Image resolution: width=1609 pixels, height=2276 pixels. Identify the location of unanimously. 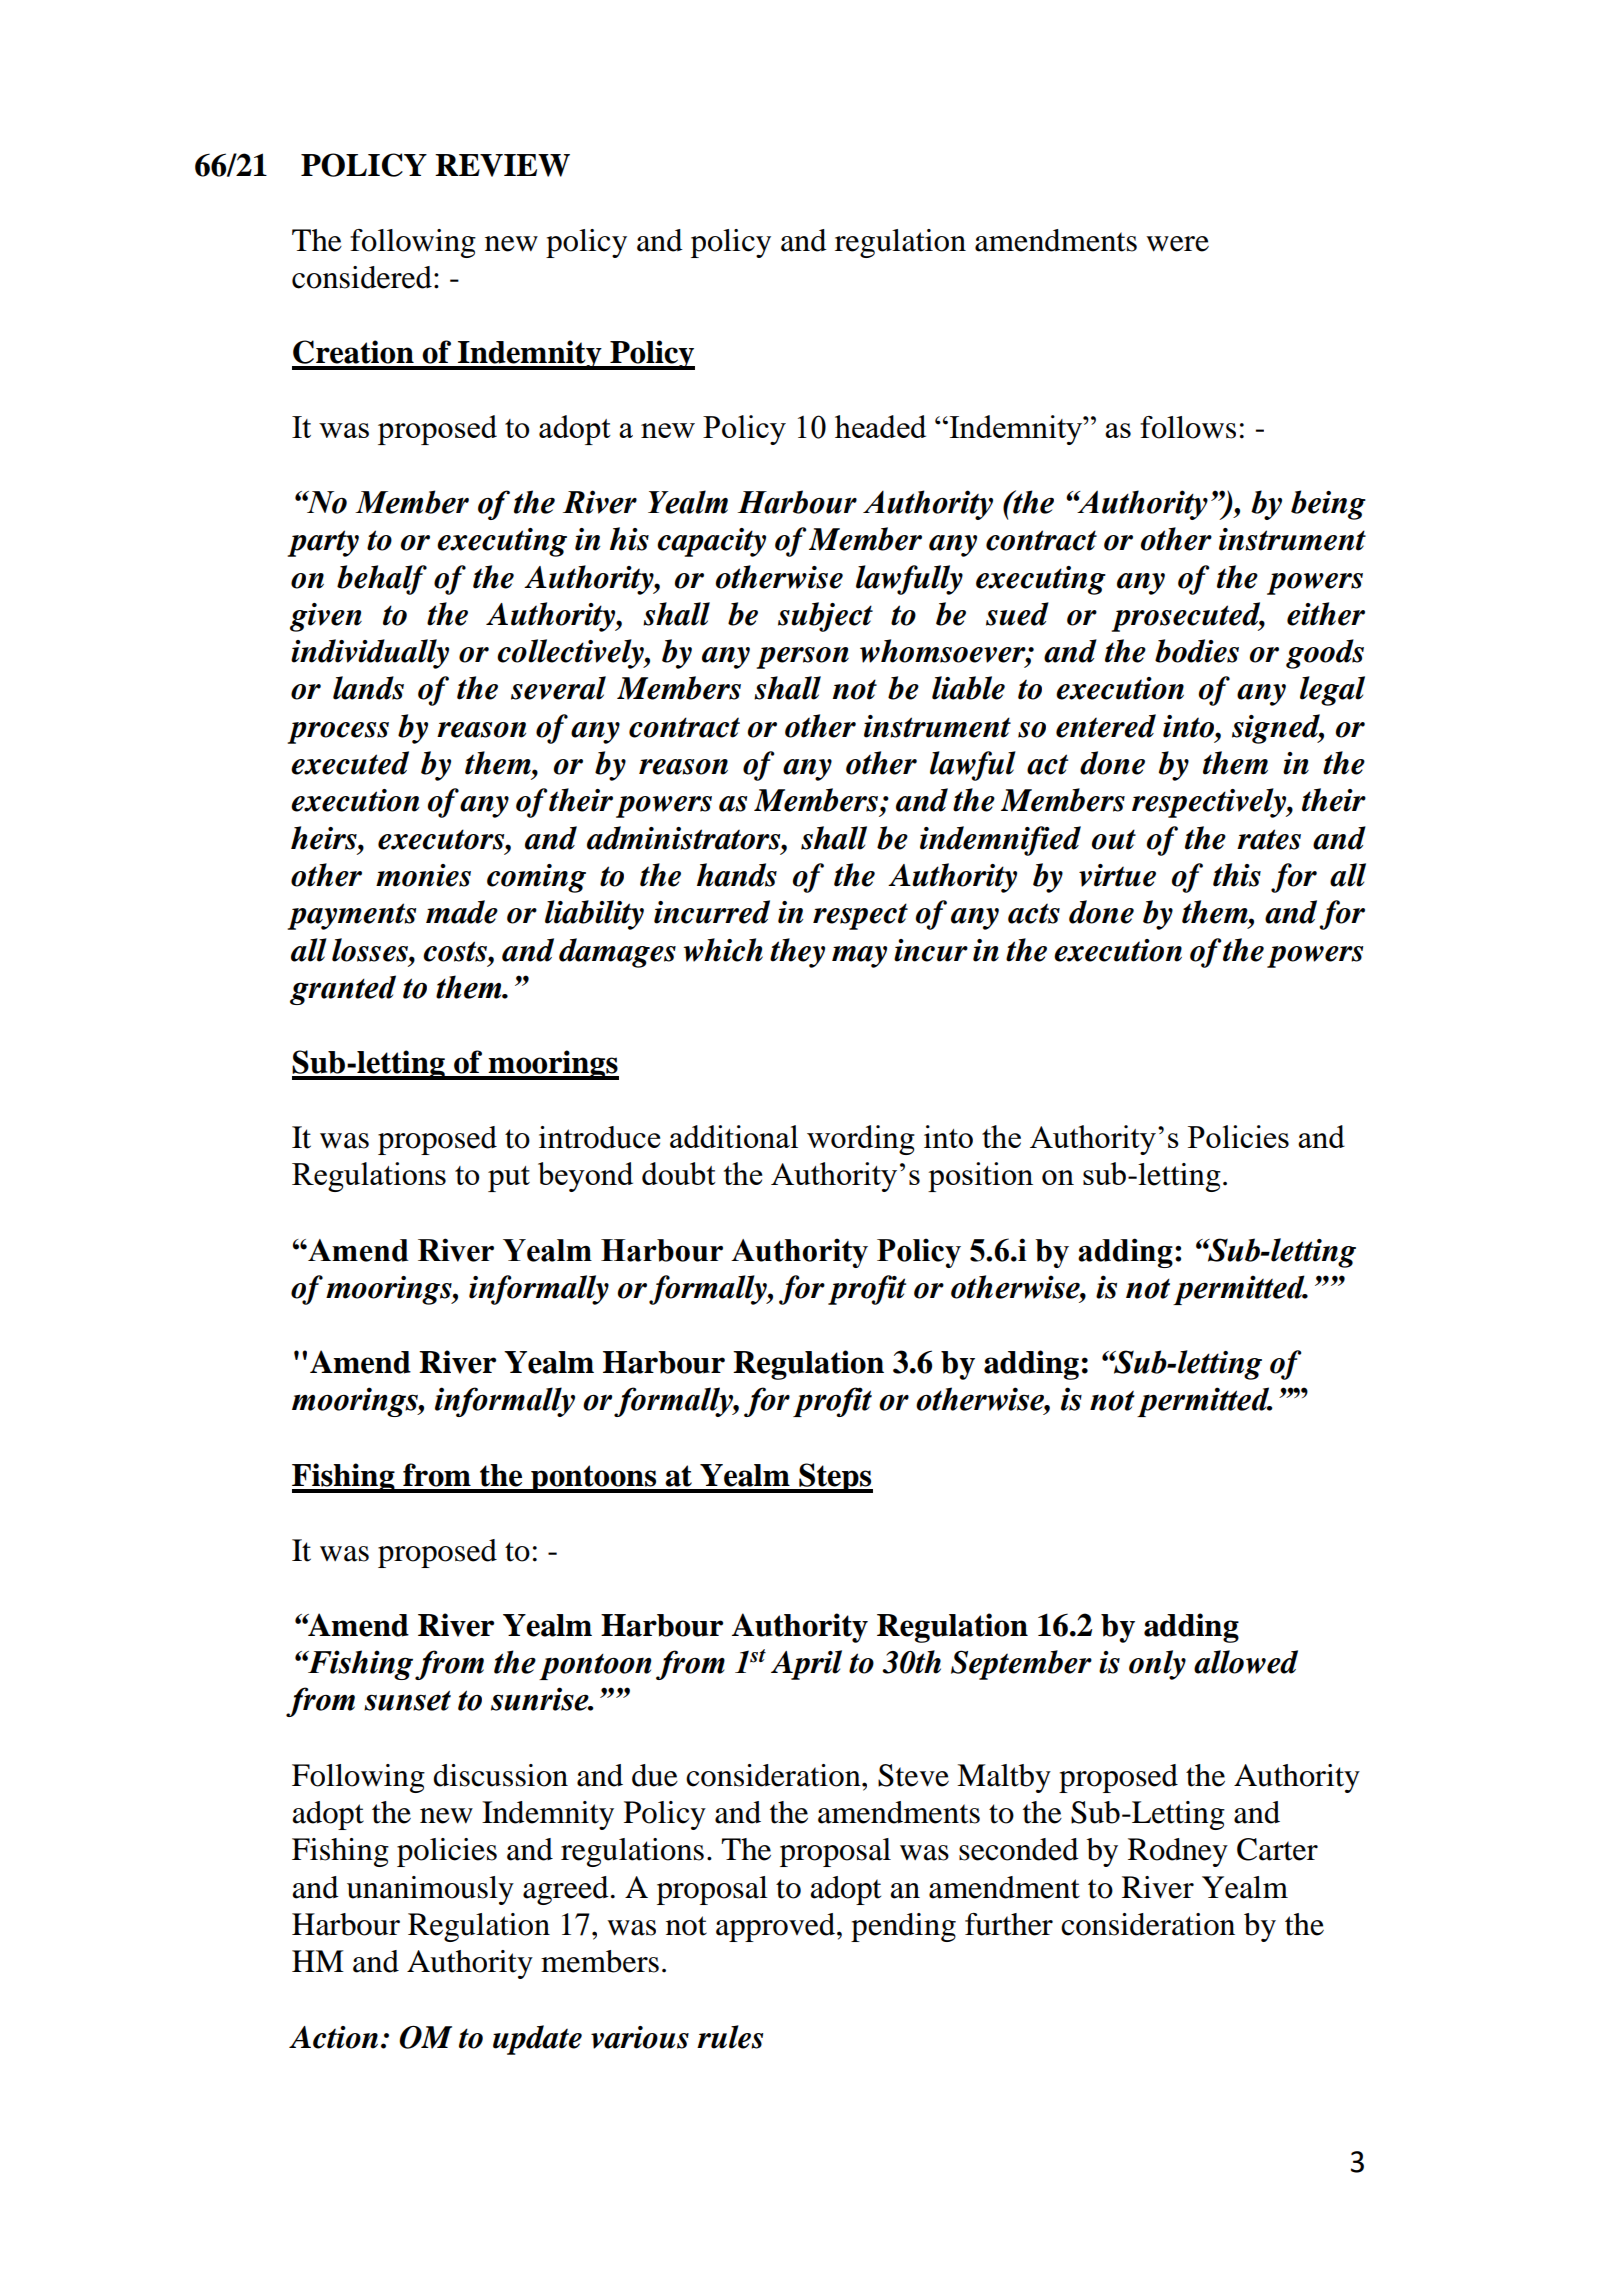
(430, 1890).
